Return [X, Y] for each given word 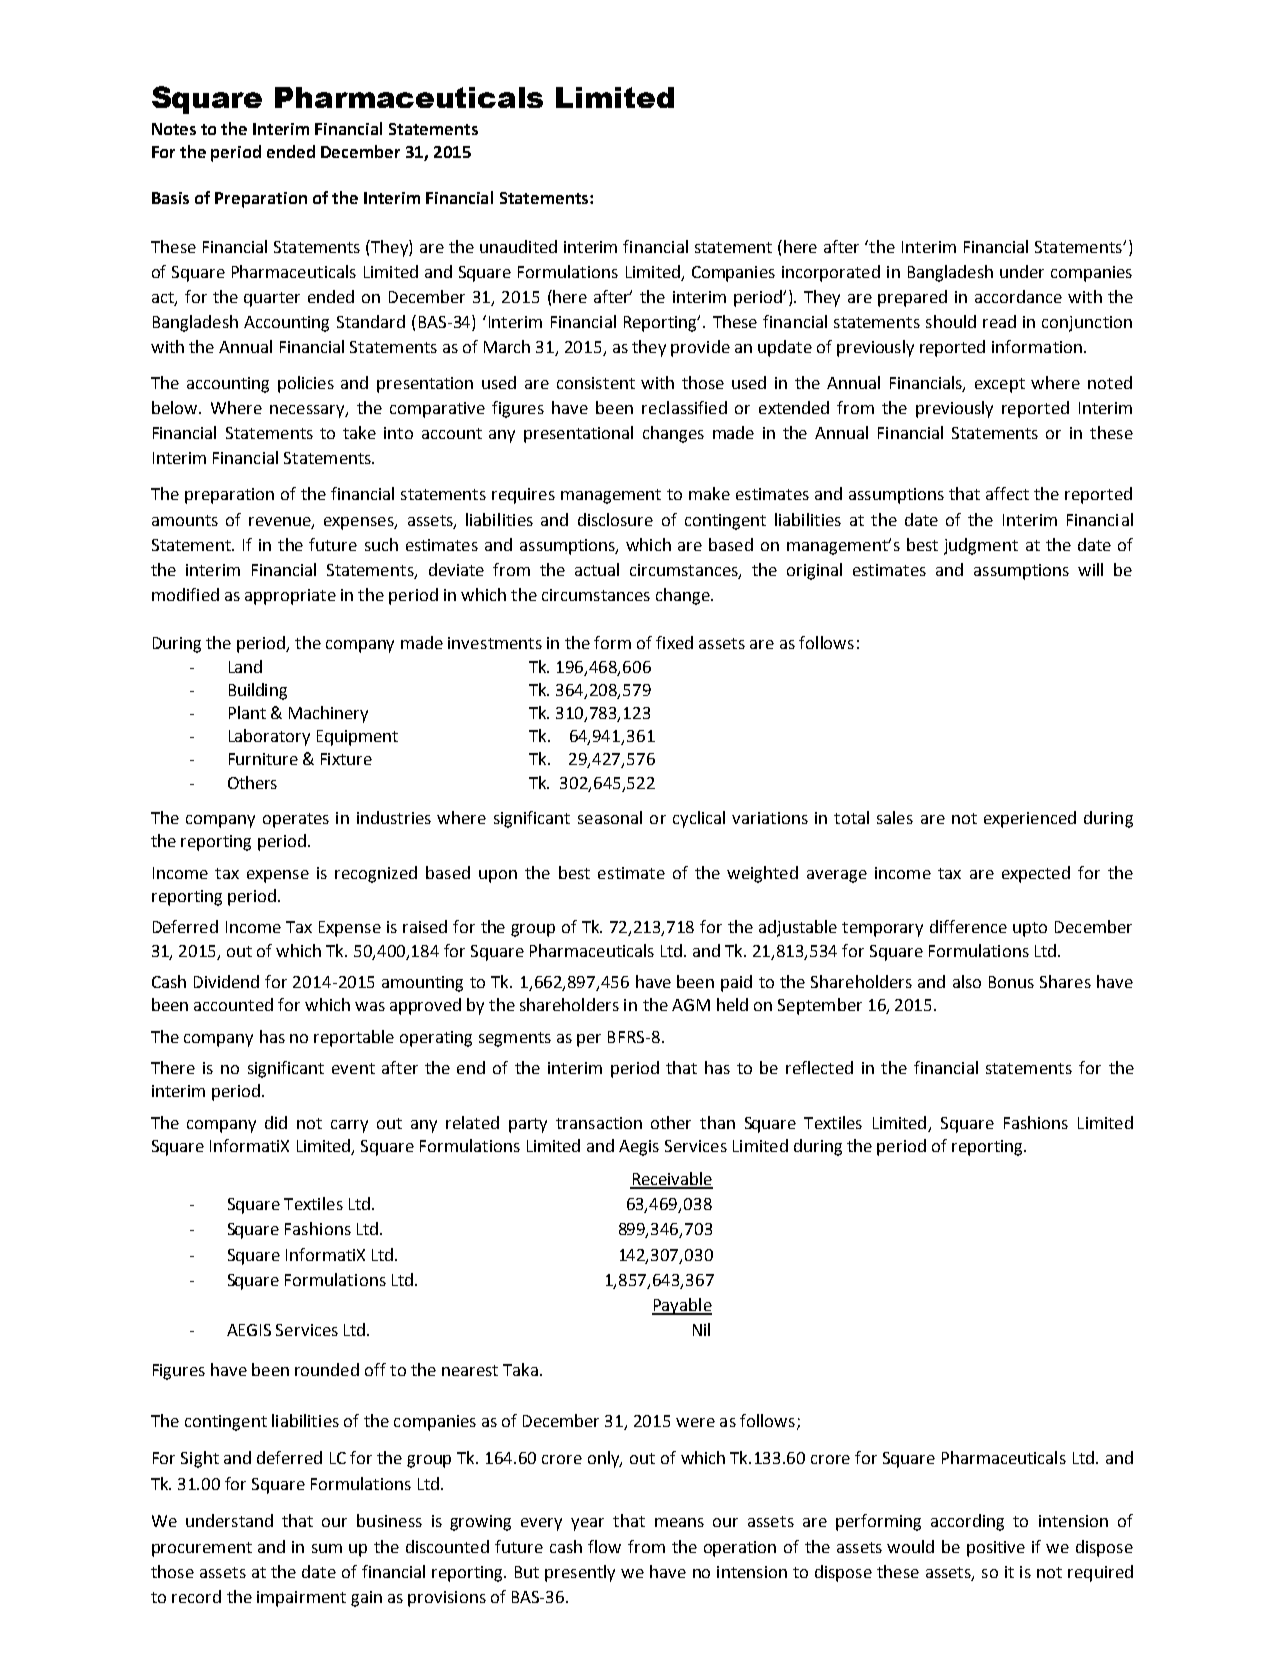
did [276, 1122]
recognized [376, 874]
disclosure [615, 519]
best [574, 872]
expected [1036, 874]
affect [1007, 493]
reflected [819, 1067]
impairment [301, 1599]
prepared [912, 298]
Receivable [671, 1180]
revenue [281, 522]
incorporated [831, 273]
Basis [170, 198]
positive [996, 1549]
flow [604, 1546]
